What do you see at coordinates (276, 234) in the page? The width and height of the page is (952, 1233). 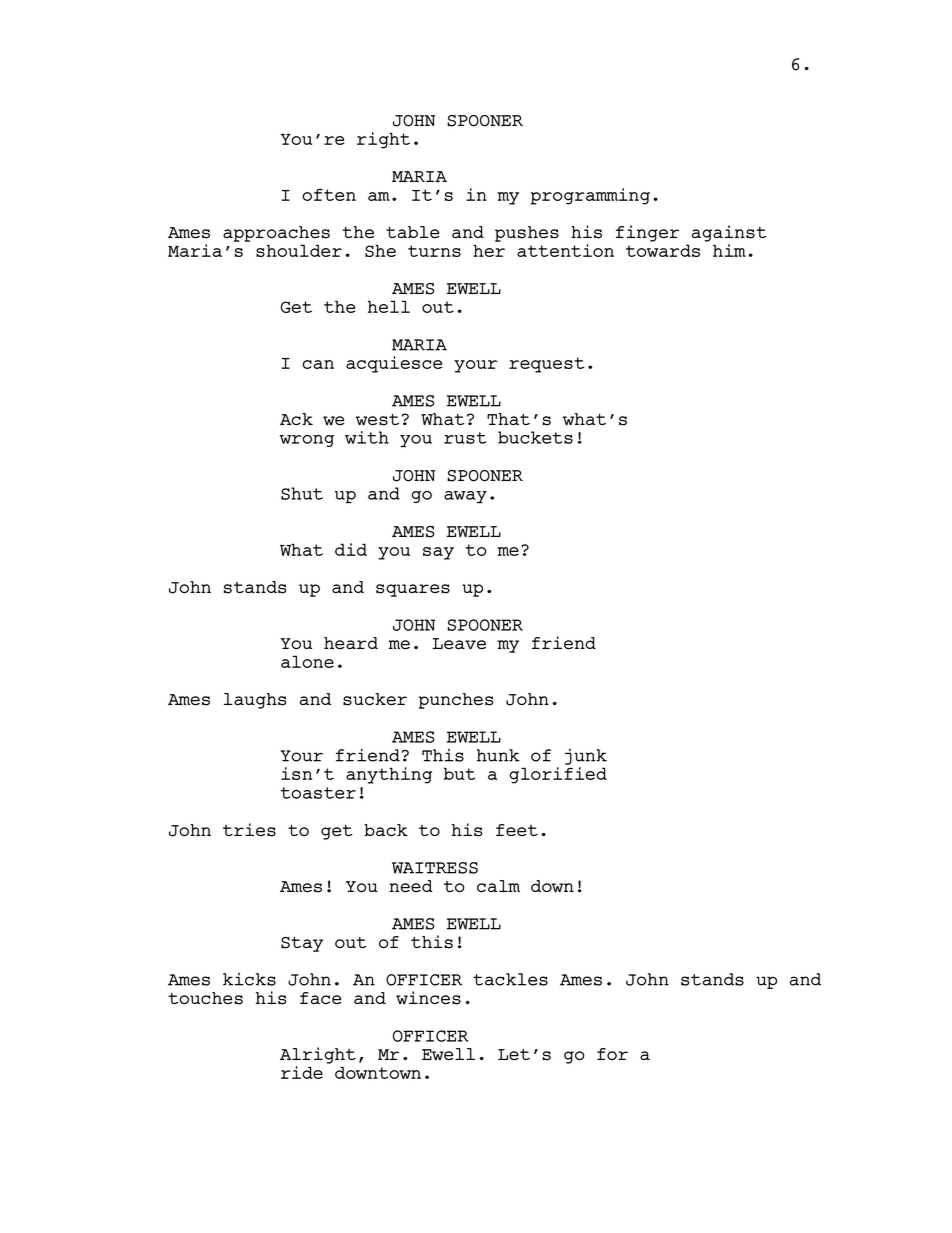 I see `approaches` at bounding box center [276, 234].
